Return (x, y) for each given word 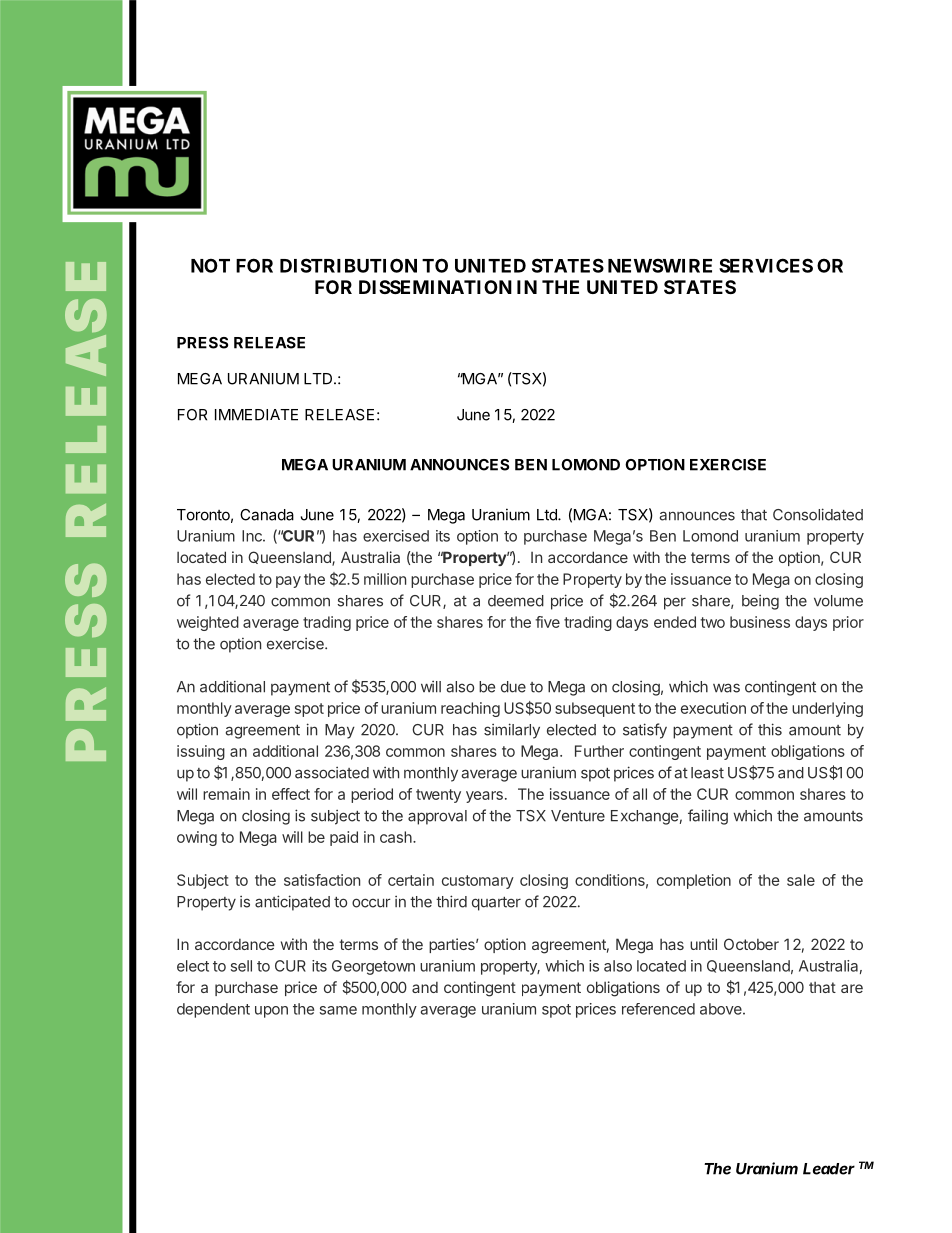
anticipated (292, 903)
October (751, 944)
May (340, 731)
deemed (516, 601)
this (770, 729)
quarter (496, 904)
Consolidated (818, 514)
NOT (210, 265)
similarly (512, 731)
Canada (267, 515)
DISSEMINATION (435, 287)
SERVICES (766, 265)
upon (271, 1012)
